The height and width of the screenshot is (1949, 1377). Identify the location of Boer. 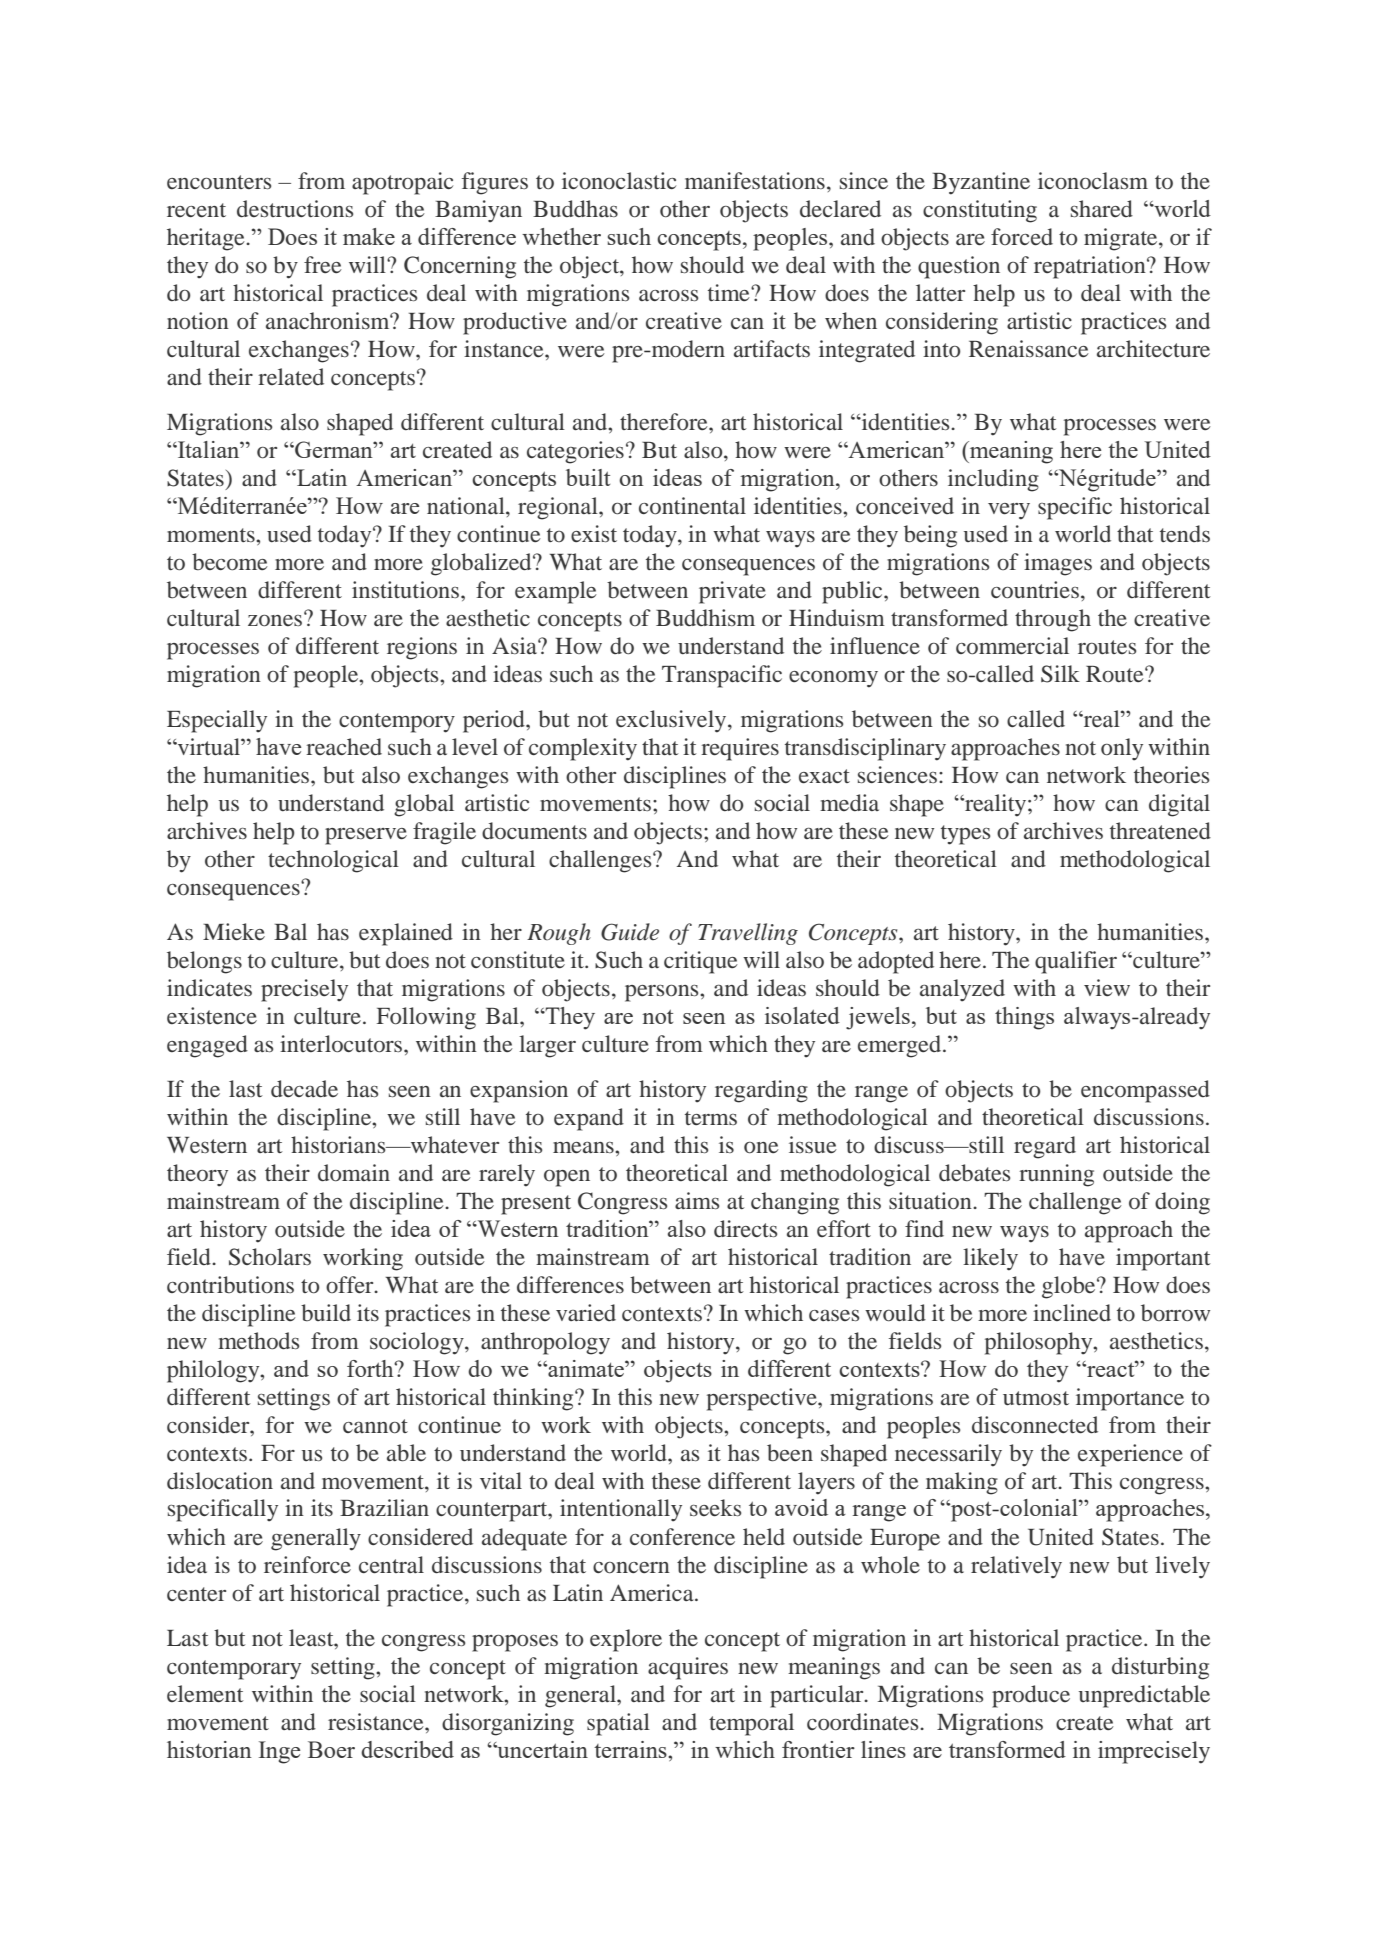
(331, 1749).
